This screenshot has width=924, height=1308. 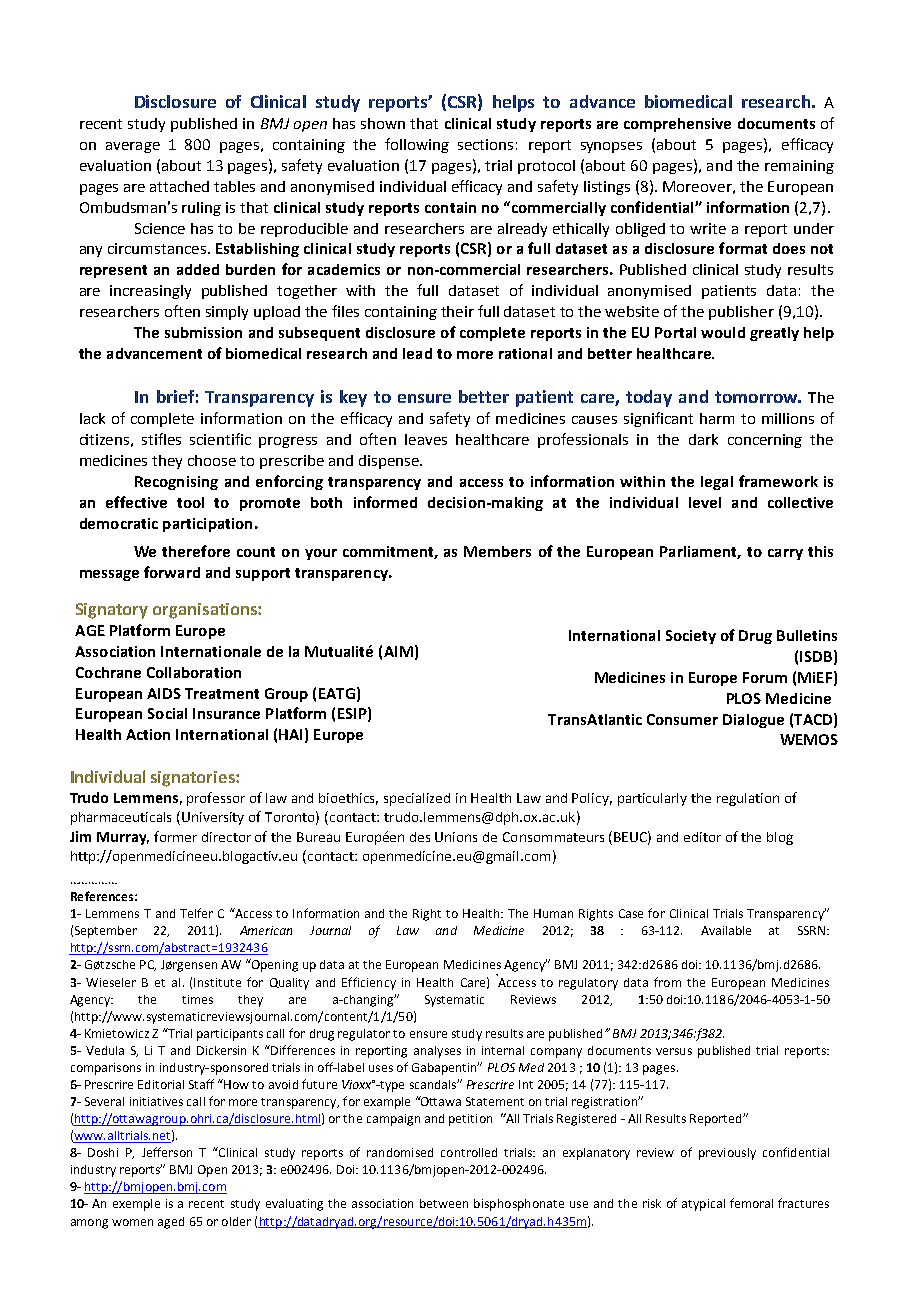 I want to click on sections, so click(x=485, y=144).
